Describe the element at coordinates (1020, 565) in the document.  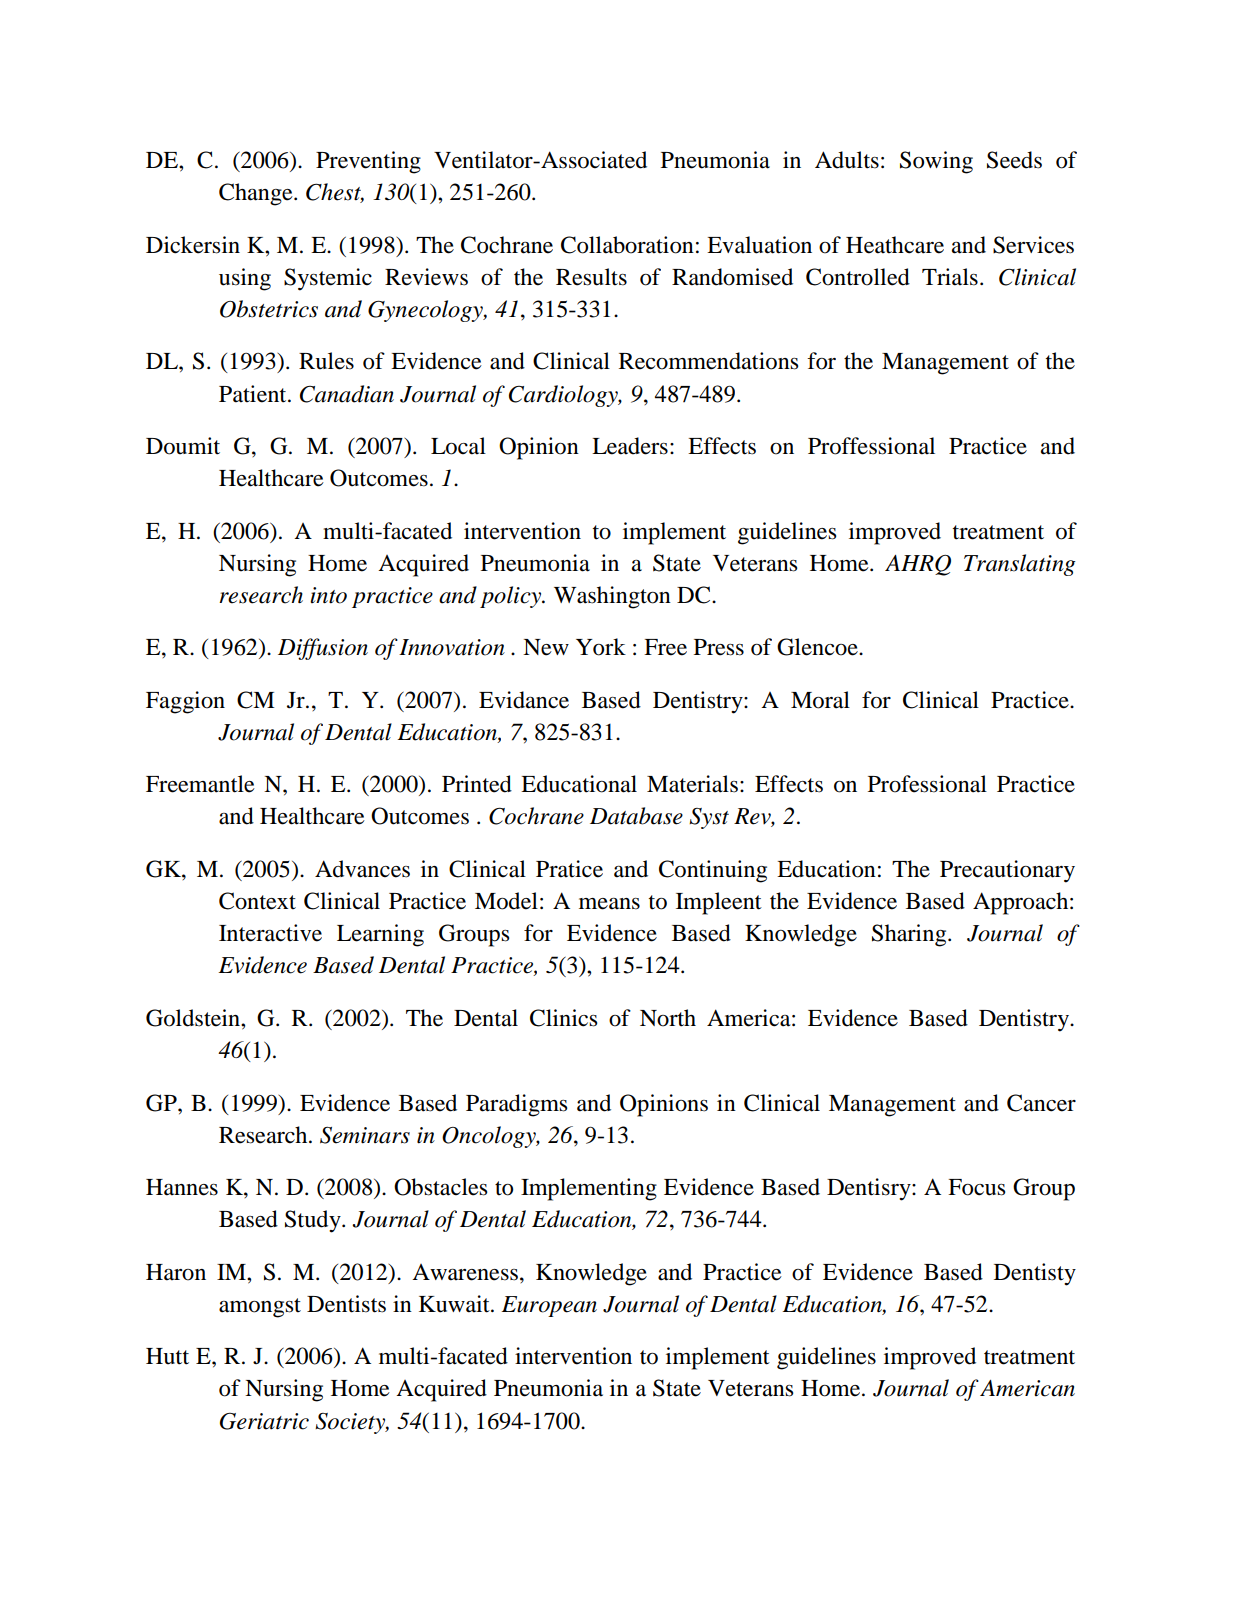
I see `Translating` at that location.
